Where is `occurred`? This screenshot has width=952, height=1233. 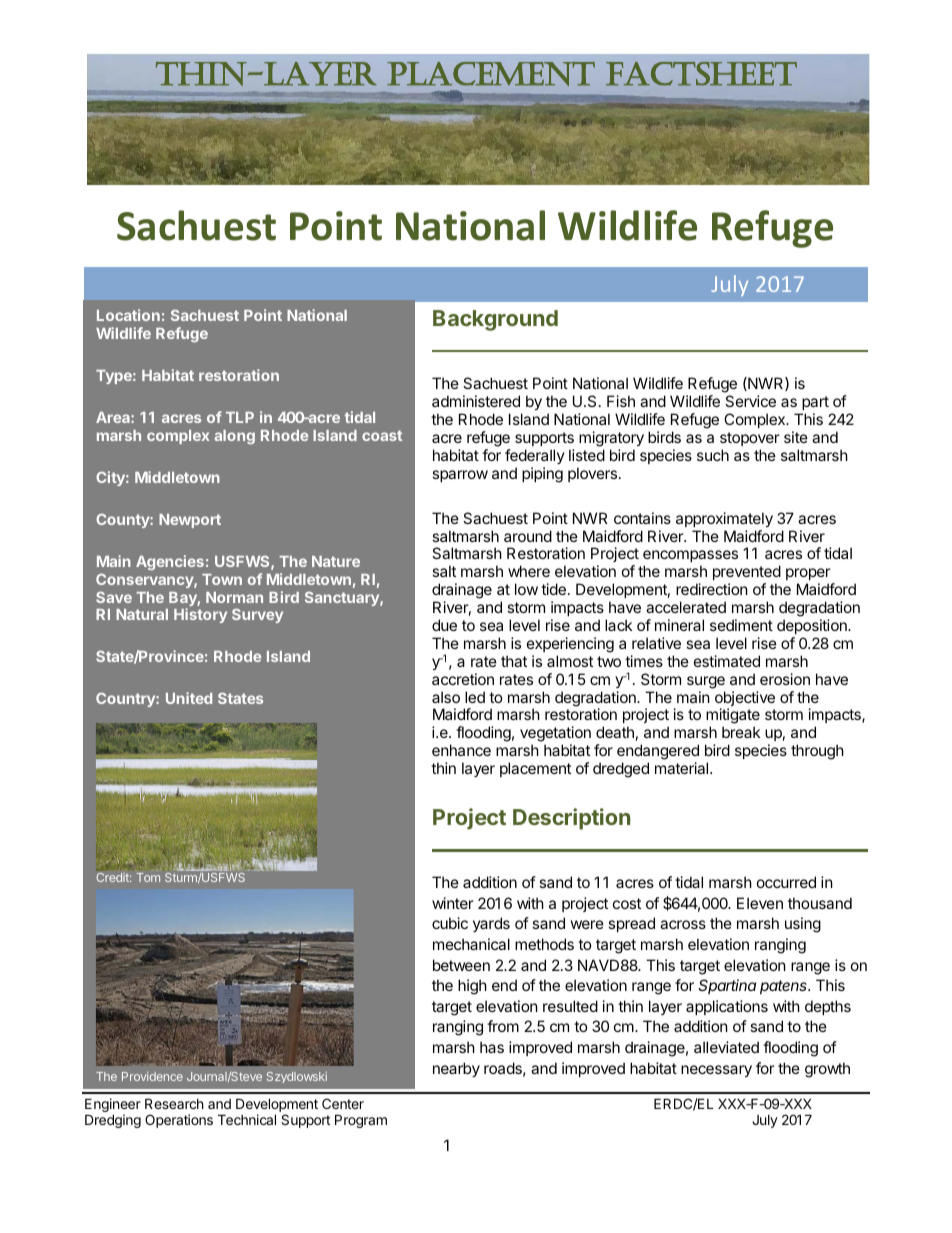
occurred is located at coordinates (786, 882).
